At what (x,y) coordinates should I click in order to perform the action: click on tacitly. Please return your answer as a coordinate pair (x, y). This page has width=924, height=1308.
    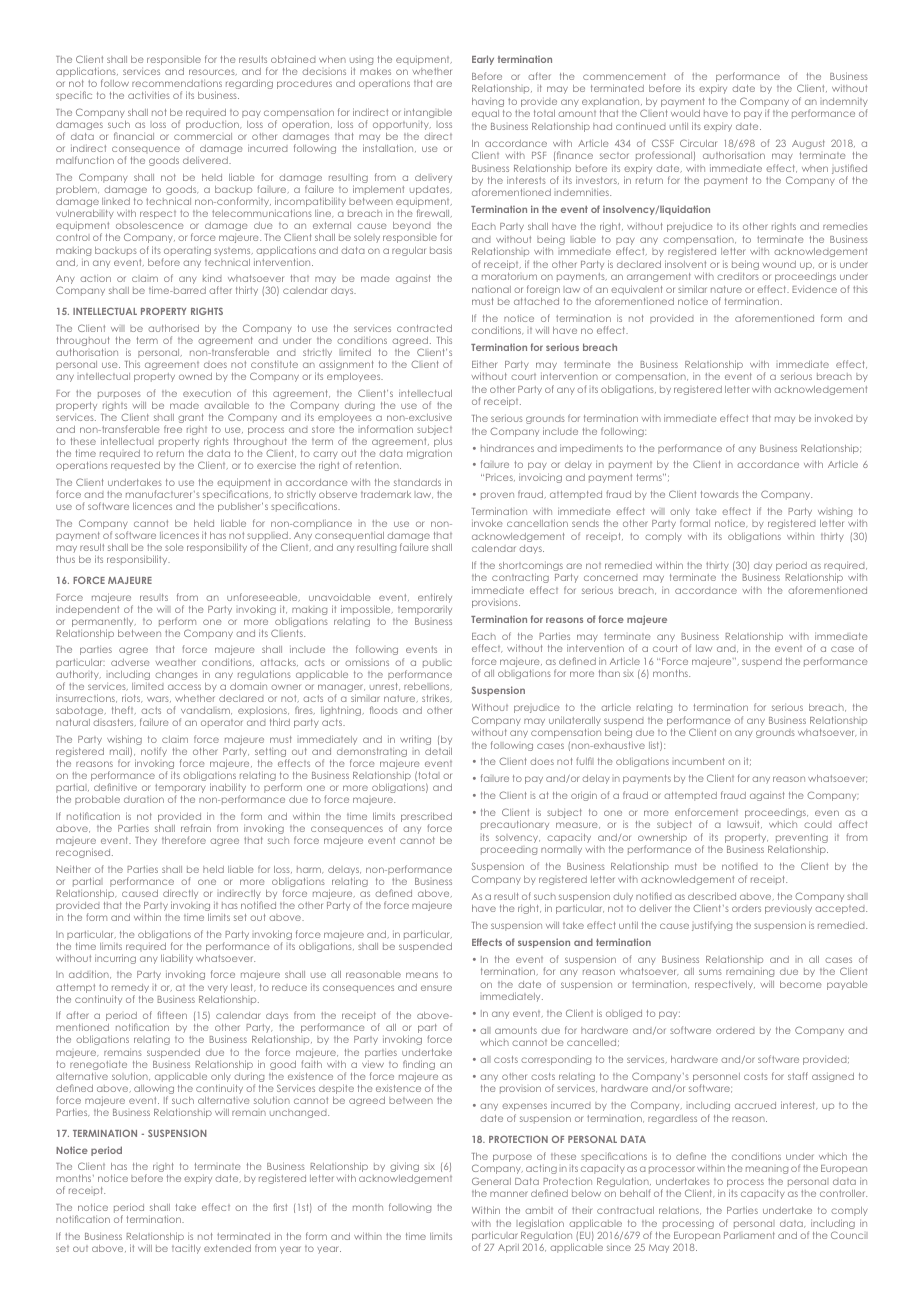
    Looking at the image, I should click on (186, 1249).
